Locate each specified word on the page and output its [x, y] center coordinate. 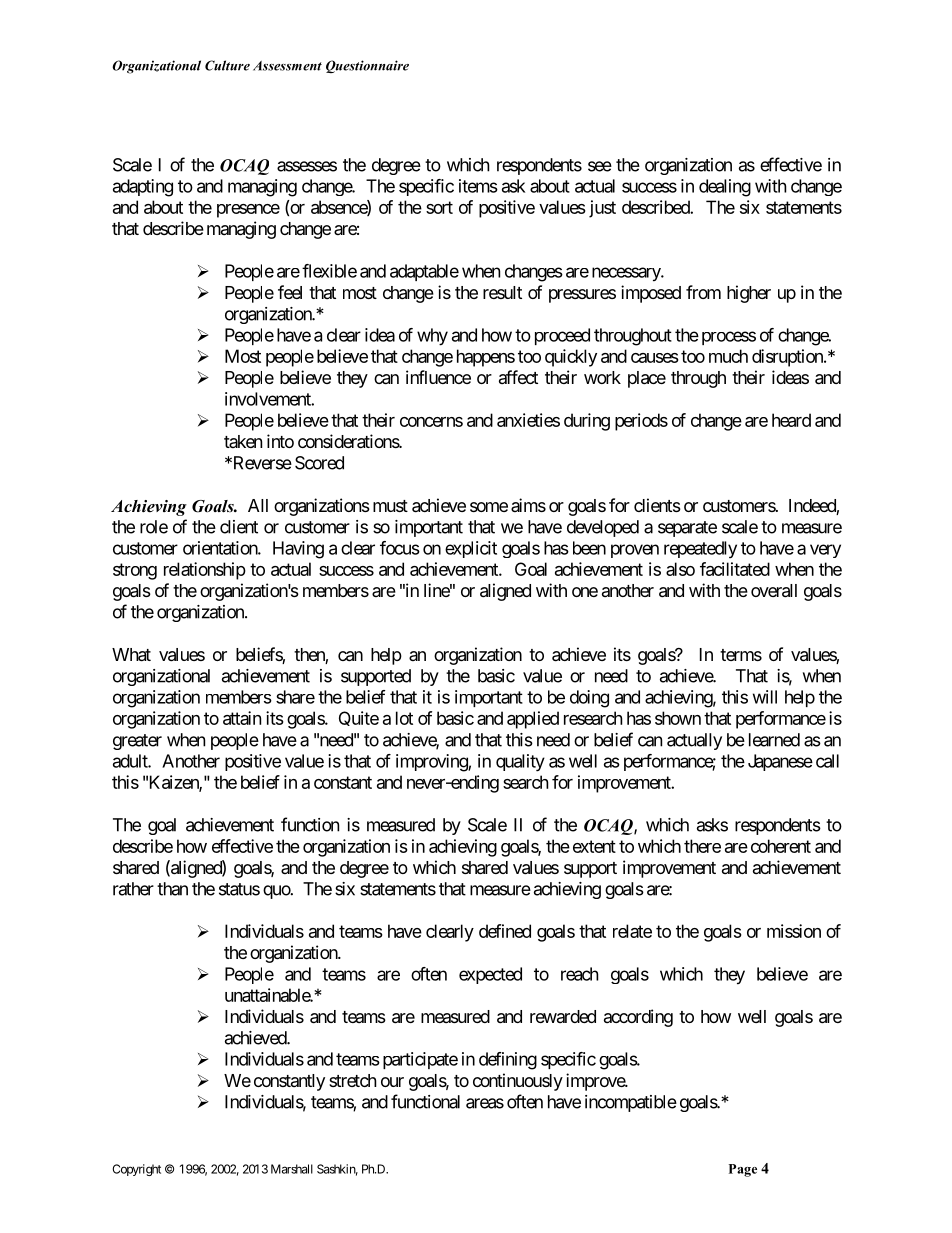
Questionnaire [367, 66]
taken [243, 441]
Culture [227, 65]
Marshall [292, 1169]
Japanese [780, 762]
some [489, 507]
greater [137, 742]
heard [791, 420]
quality [520, 763]
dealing [725, 188]
